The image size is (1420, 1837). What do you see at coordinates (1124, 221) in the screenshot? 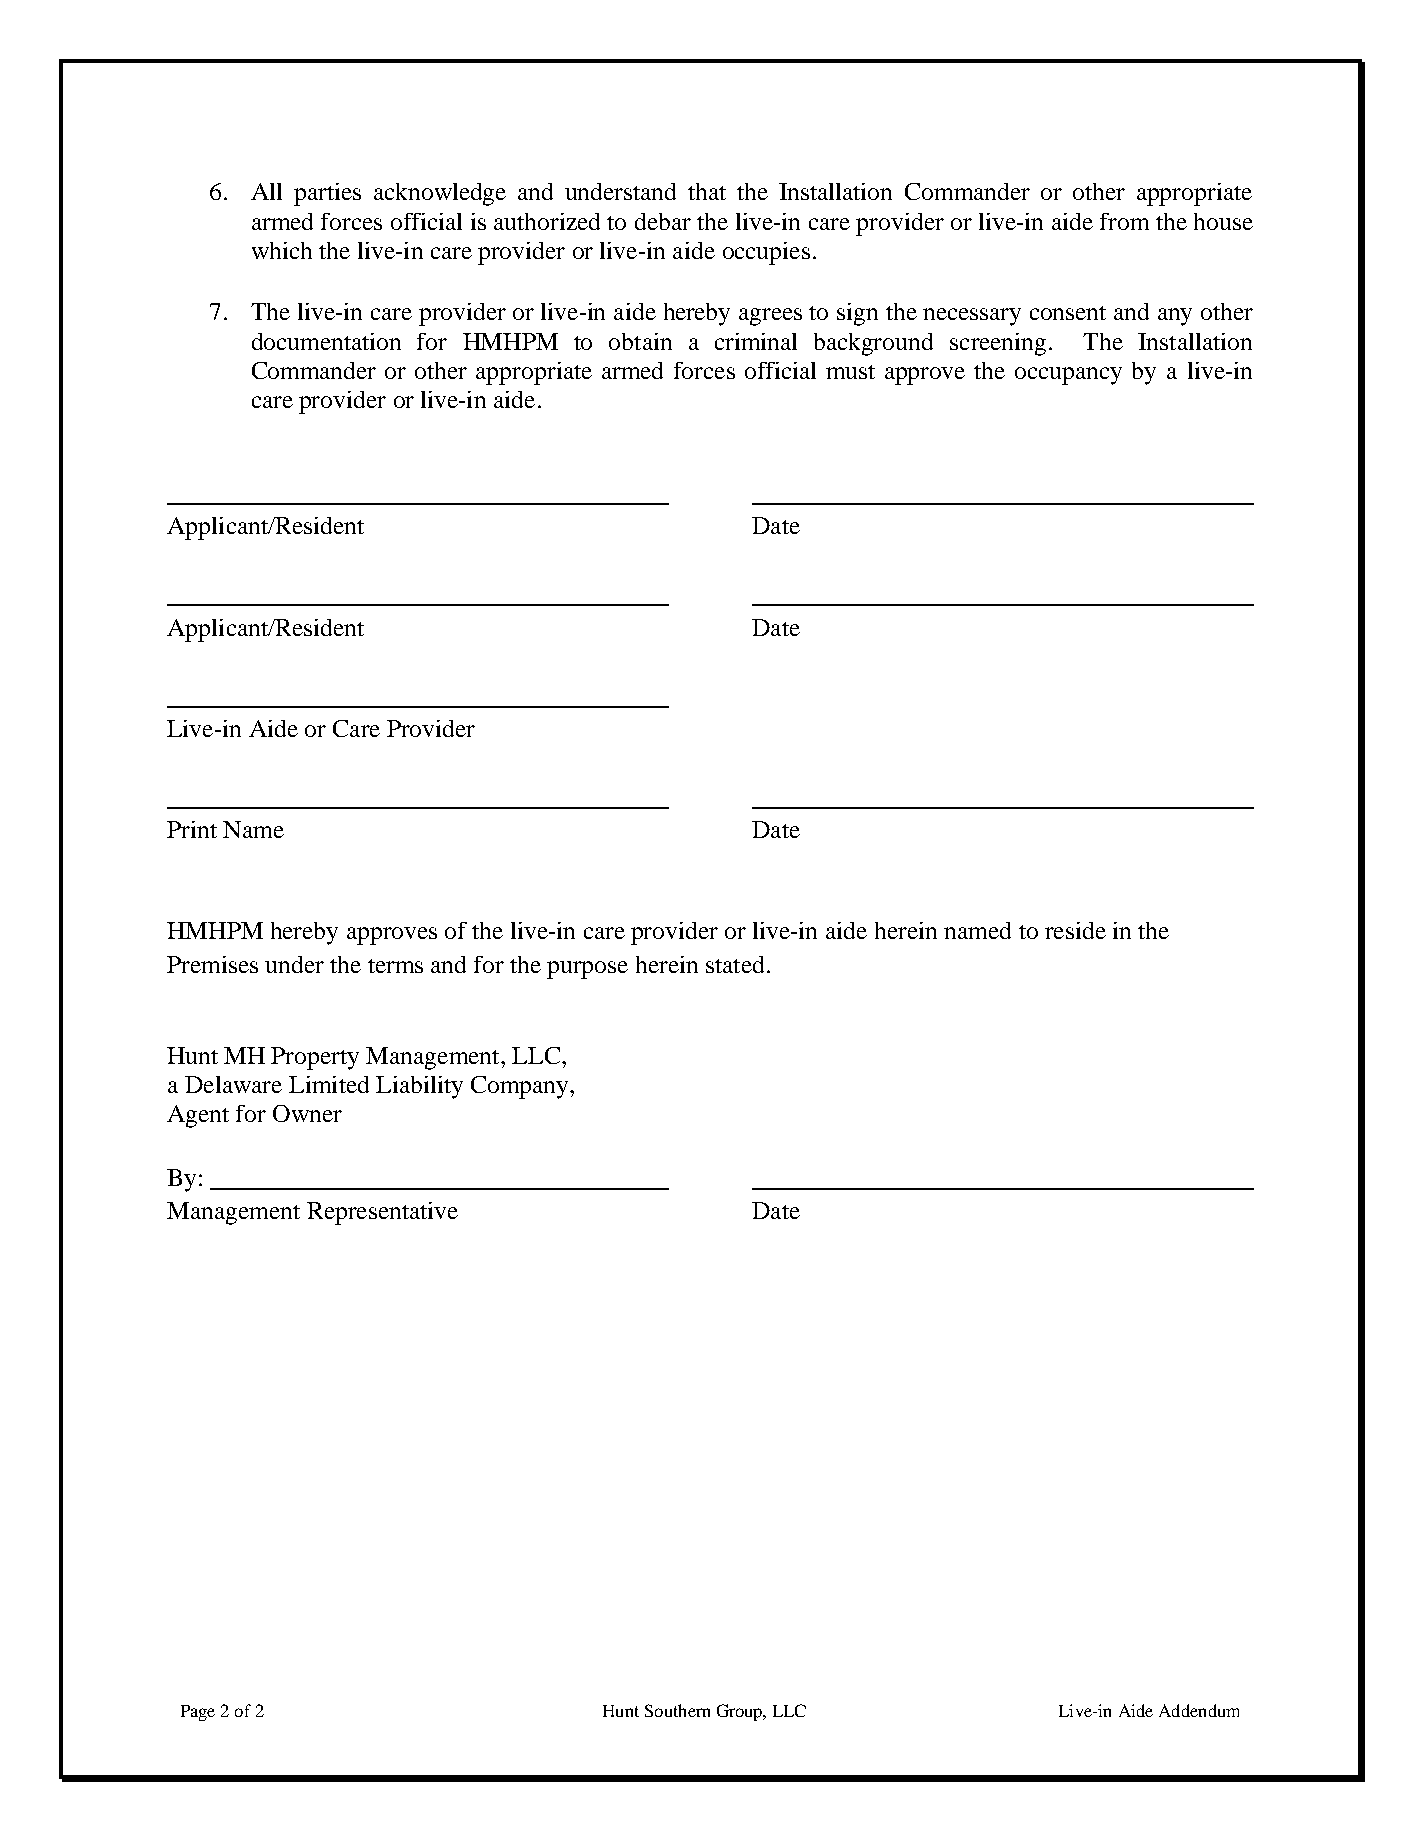
I see `from` at bounding box center [1124, 221].
